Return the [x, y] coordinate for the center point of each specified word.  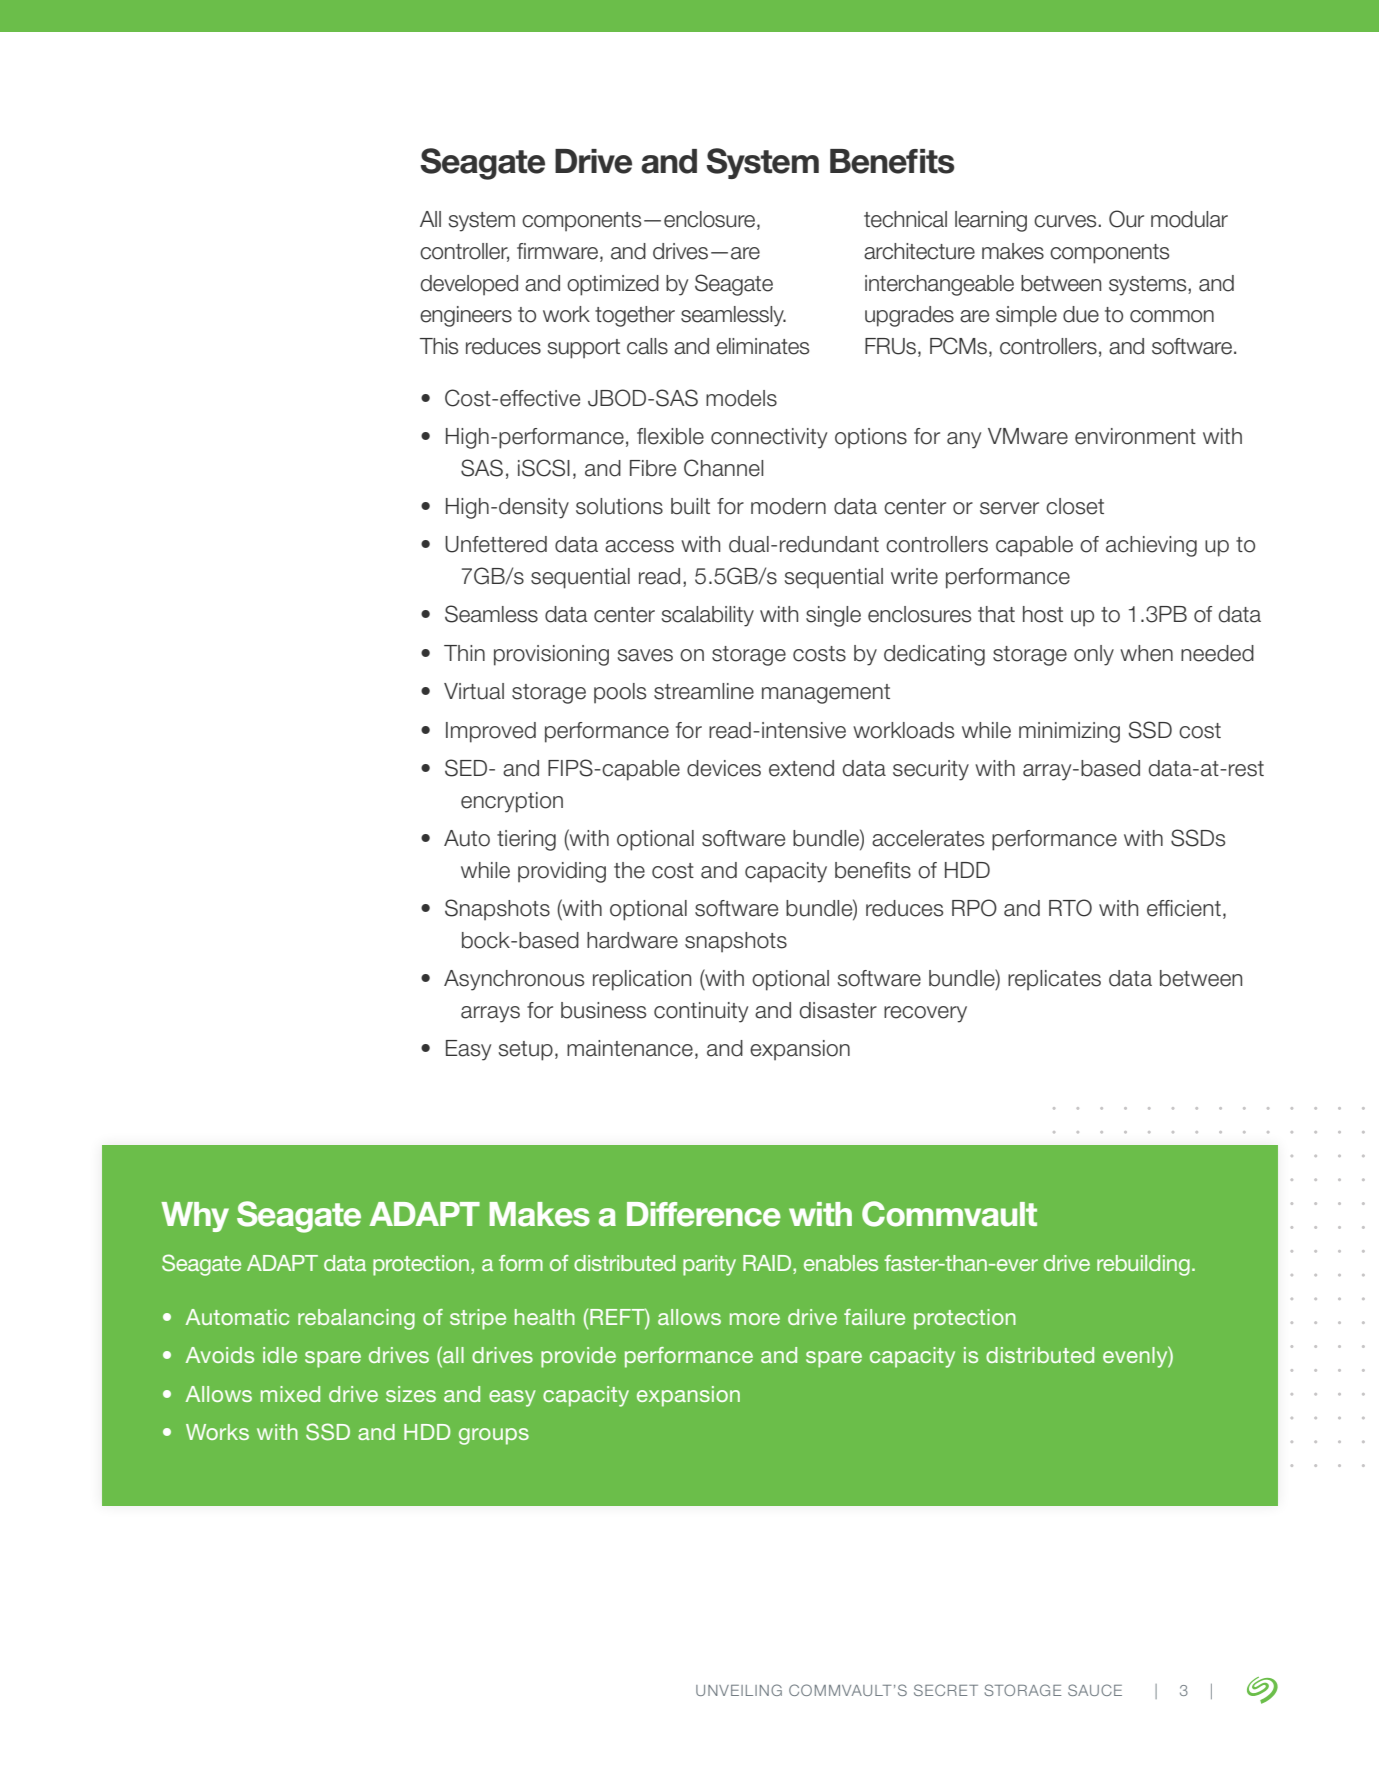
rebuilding [1143, 1265]
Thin [464, 653]
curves [1066, 221]
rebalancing [356, 1319]
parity [709, 1265]
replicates [1054, 980]
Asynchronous [514, 980]
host [1043, 614]
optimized [613, 285]
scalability [707, 616]
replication [642, 980]
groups [494, 1436]
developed [469, 285]
